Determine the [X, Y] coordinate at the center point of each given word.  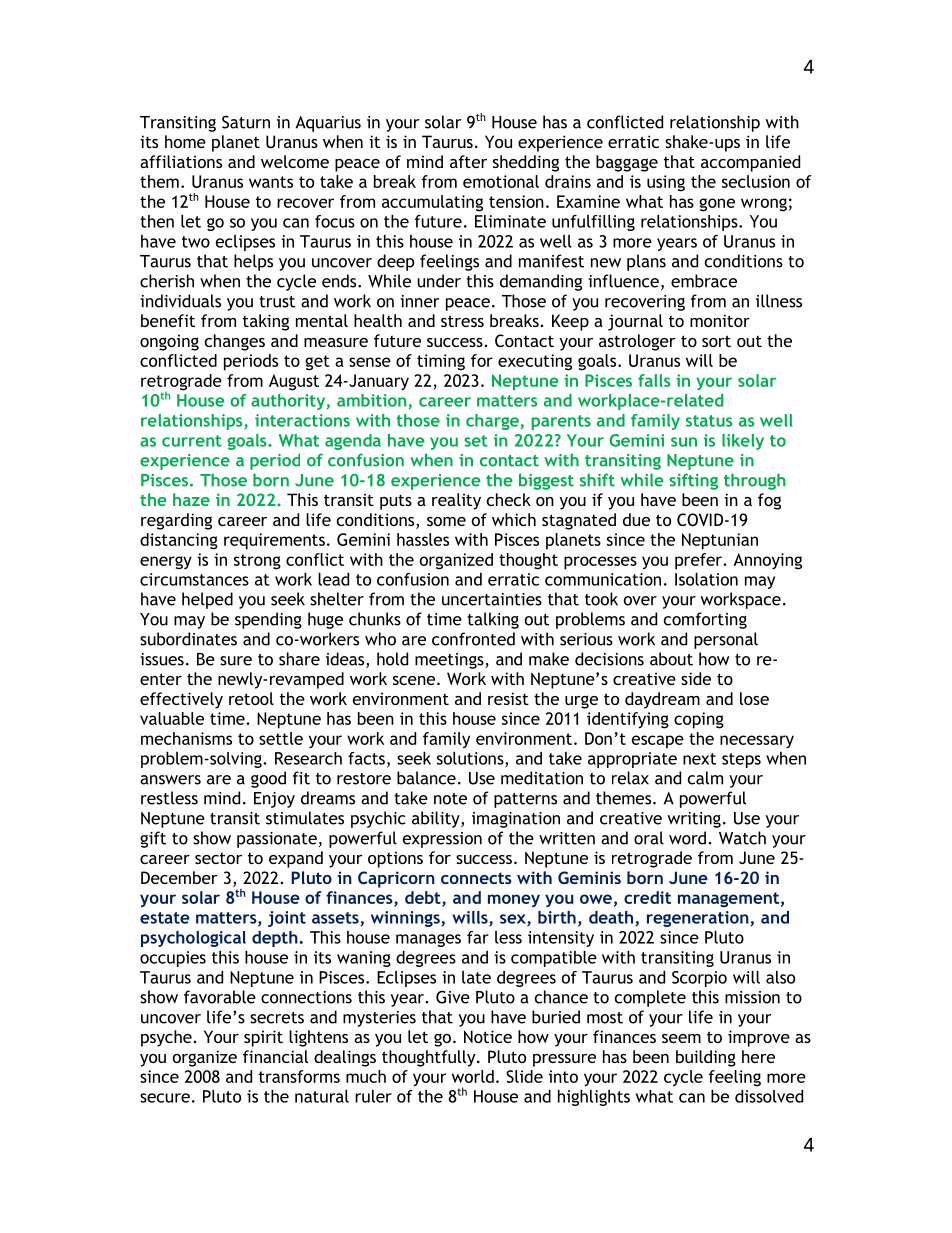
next [699, 759]
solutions [471, 759]
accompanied [750, 163]
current [192, 441]
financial [275, 1056]
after [468, 161]
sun [684, 442]
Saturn [246, 122]
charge [493, 422]
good [268, 779]
